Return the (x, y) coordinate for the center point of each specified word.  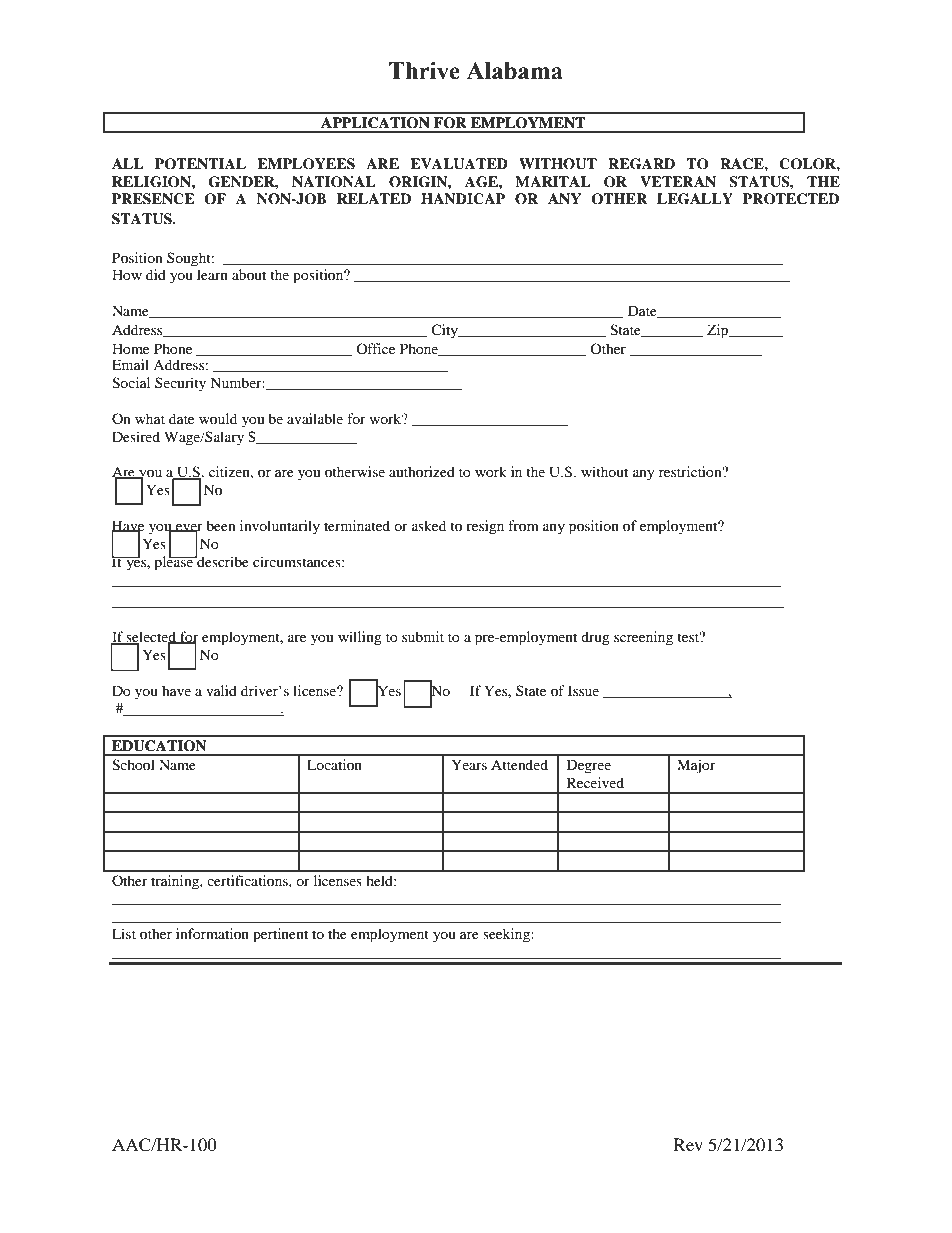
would (218, 418)
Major (696, 766)
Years (469, 764)
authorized (422, 471)
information (212, 933)
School (133, 765)
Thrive (424, 71)
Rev (688, 1144)
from (523, 525)
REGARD (641, 164)
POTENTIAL (200, 164)
